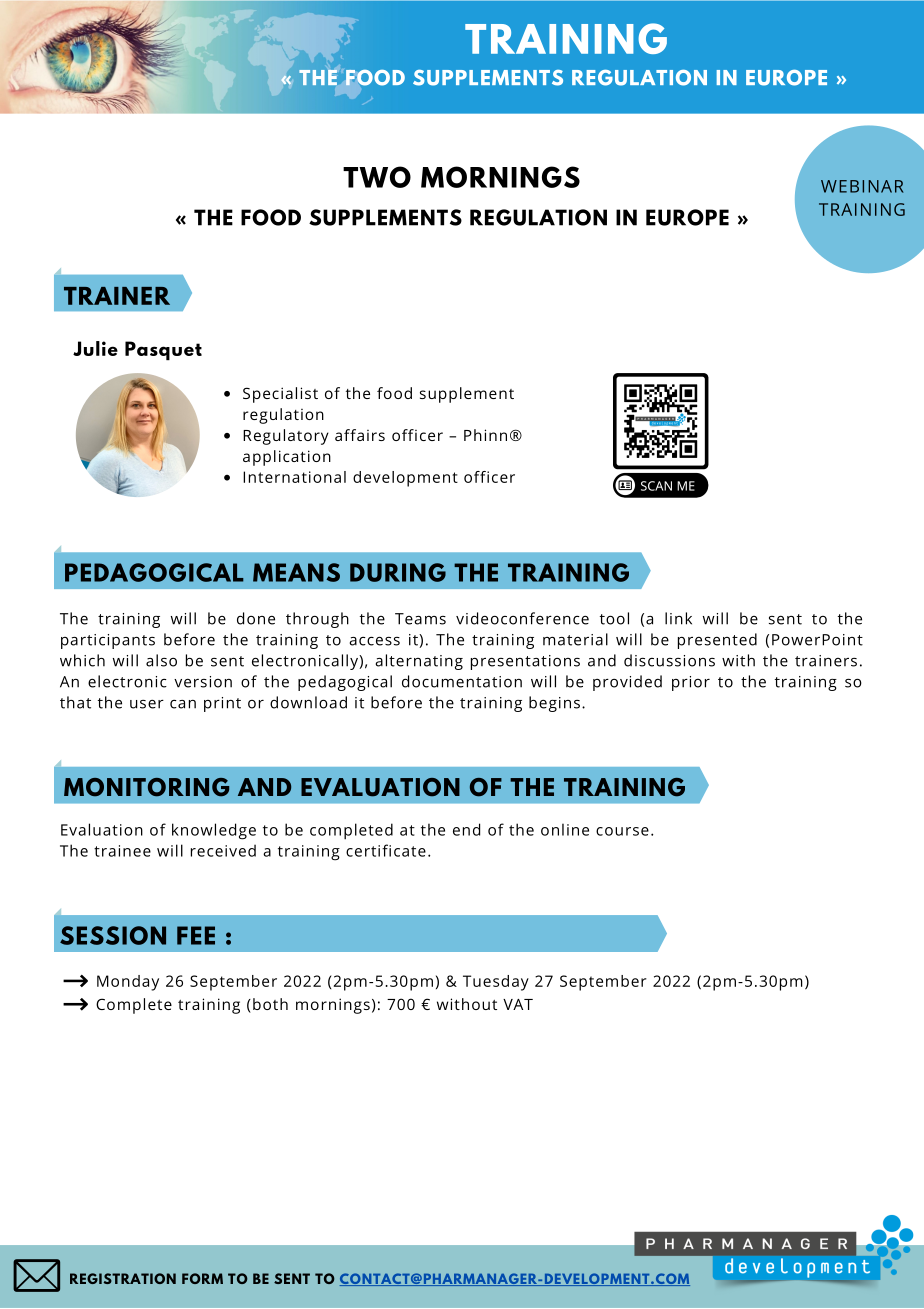 This screenshot has height=1309, width=924. Describe the element at coordinates (280, 395) in the screenshot. I see `Specialist` at that location.
